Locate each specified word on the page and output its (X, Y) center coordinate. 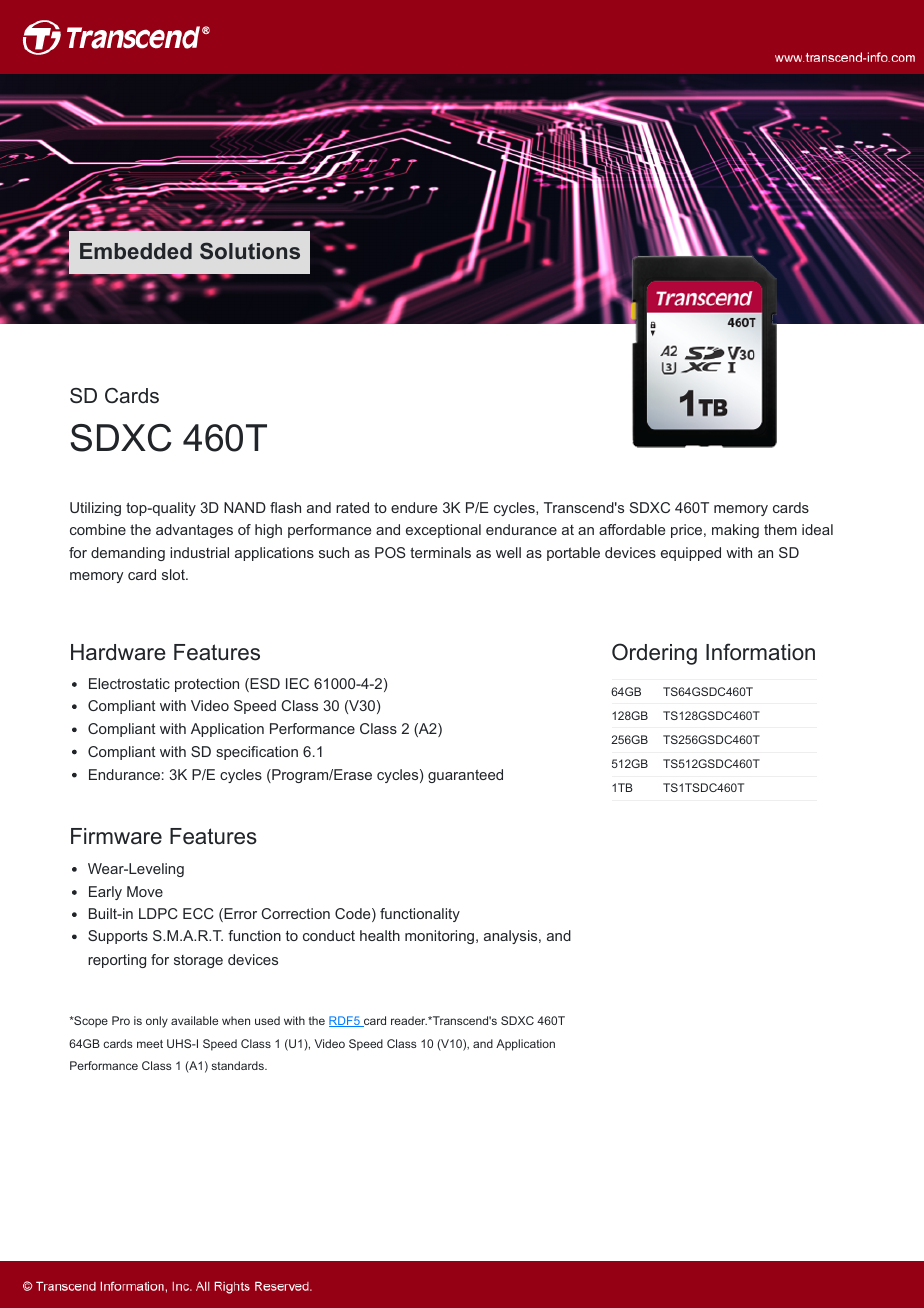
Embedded (136, 251)
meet (150, 1044)
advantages (194, 531)
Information (760, 652)
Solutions (250, 251)
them (780, 529)
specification (257, 753)
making (735, 531)
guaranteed (465, 776)
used (267, 1020)
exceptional (443, 531)
